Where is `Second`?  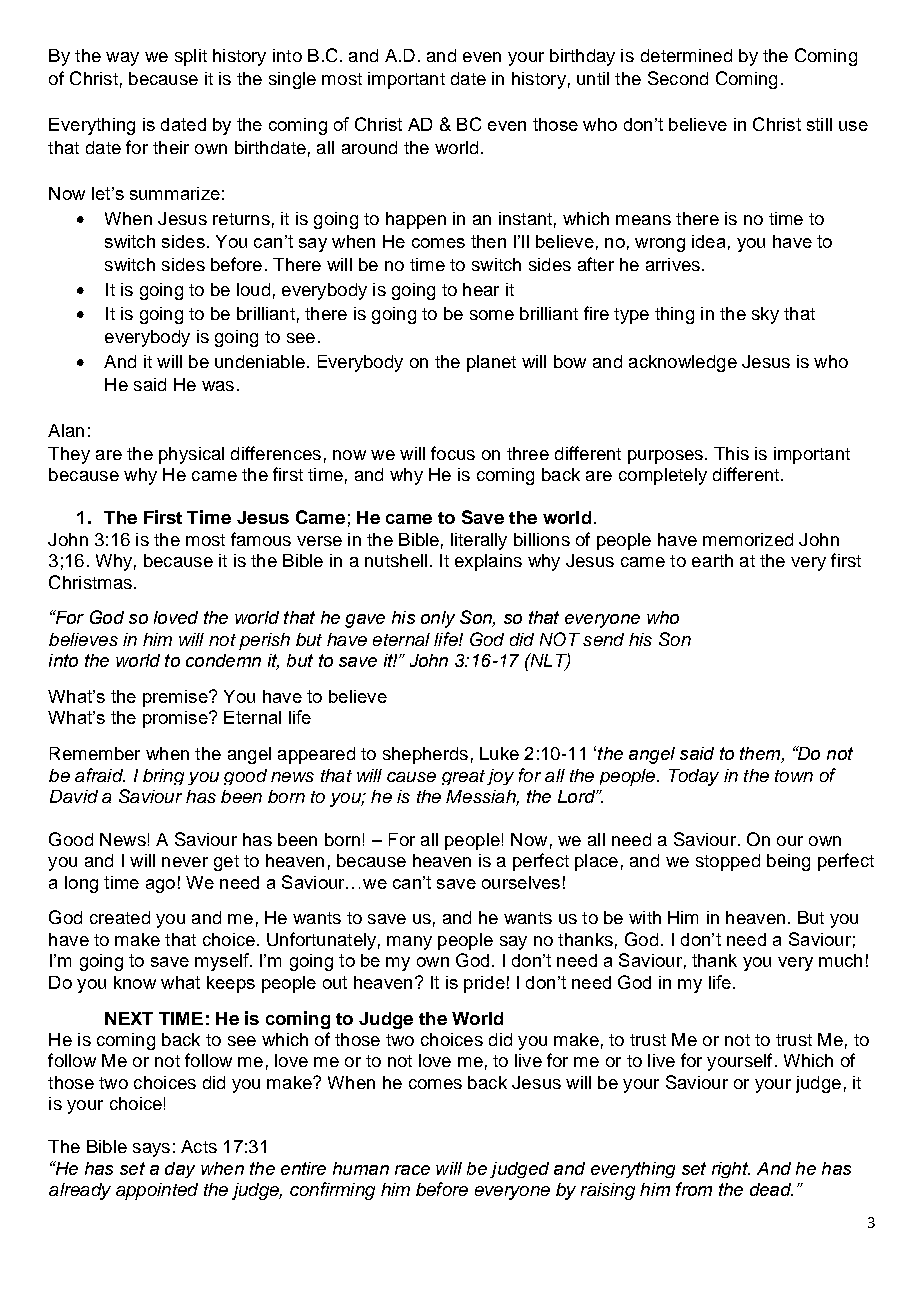
Second is located at coordinates (678, 78).
